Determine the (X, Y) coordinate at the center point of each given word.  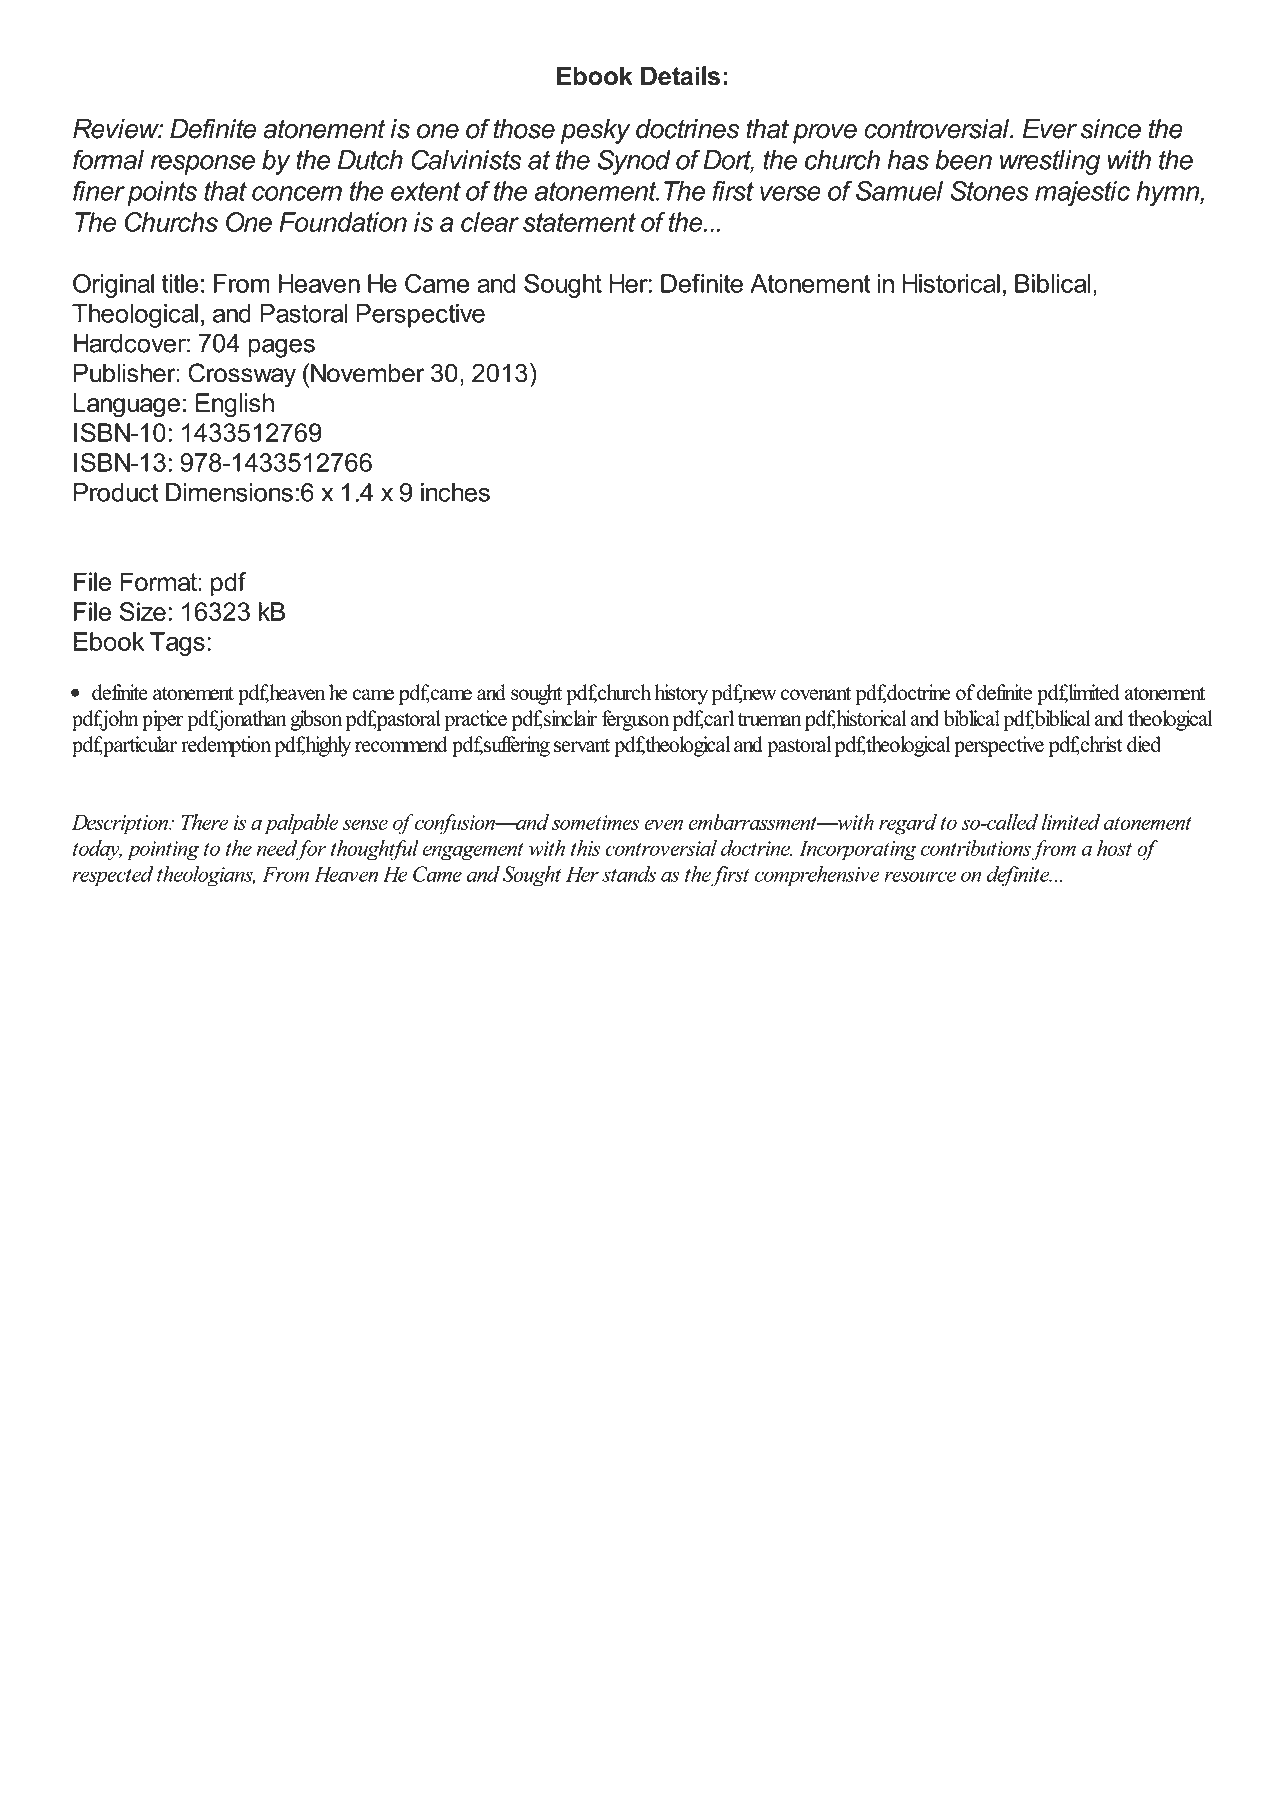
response (203, 165)
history (681, 694)
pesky (595, 131)
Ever (1049, 129)
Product (116, 492)
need (277, 848)
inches (455, 492)
